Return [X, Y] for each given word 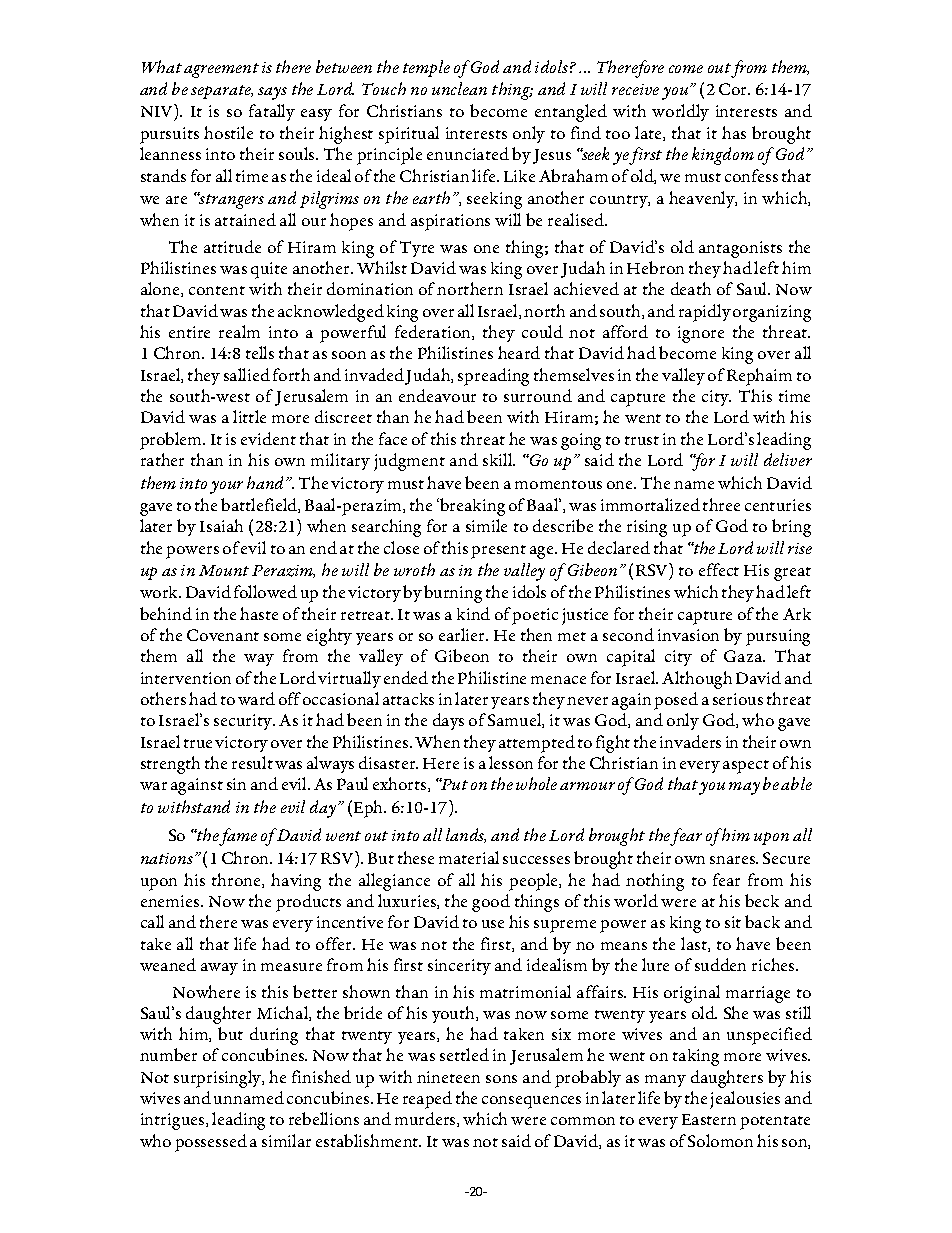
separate [222, 92]
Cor [734, 89]
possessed [211, 1143]
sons [501, 1079]
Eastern [709, 1119]
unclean [459, 88]
